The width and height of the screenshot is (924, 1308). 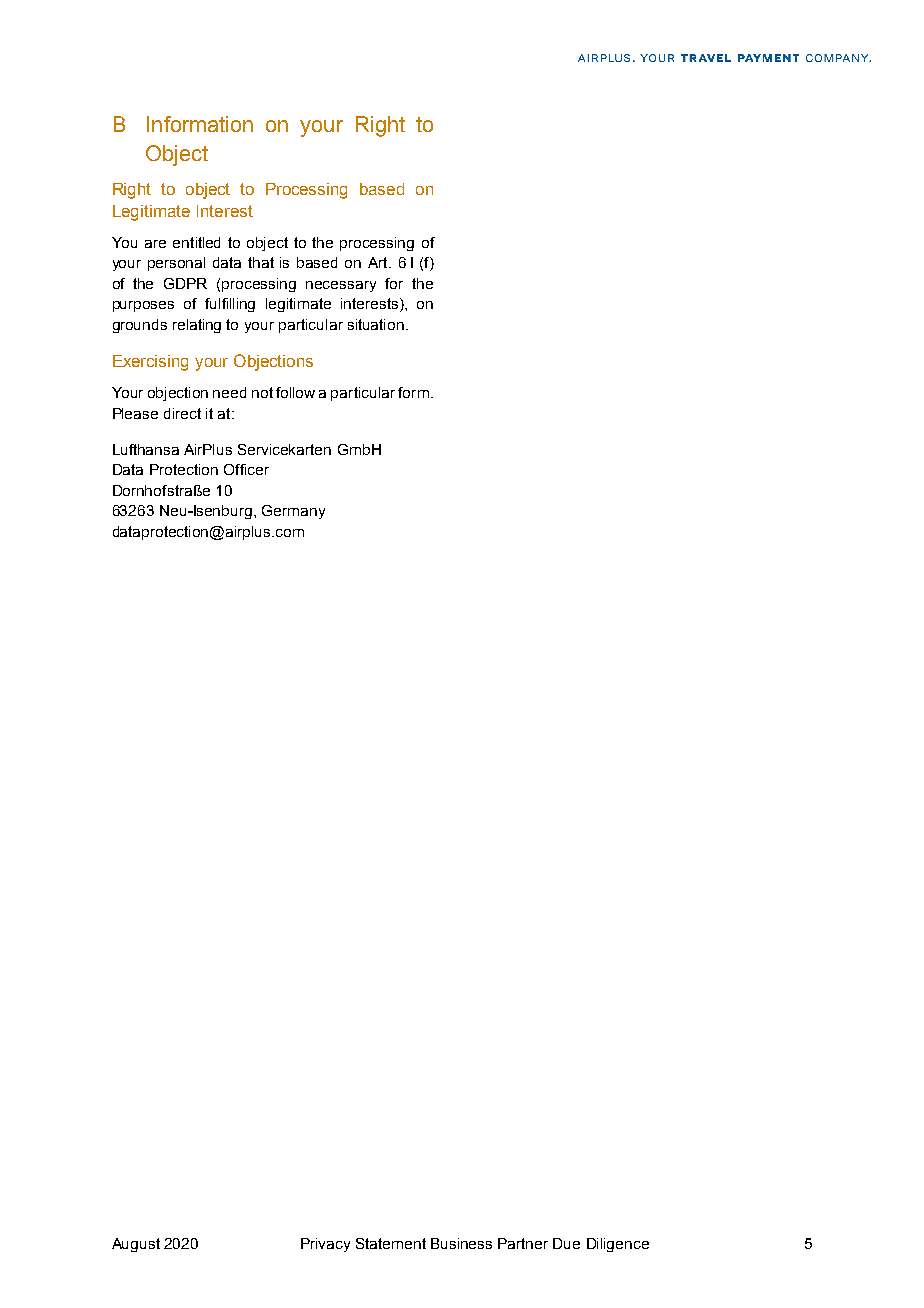 I want to click on necessary, so click(x=341, y=286).
